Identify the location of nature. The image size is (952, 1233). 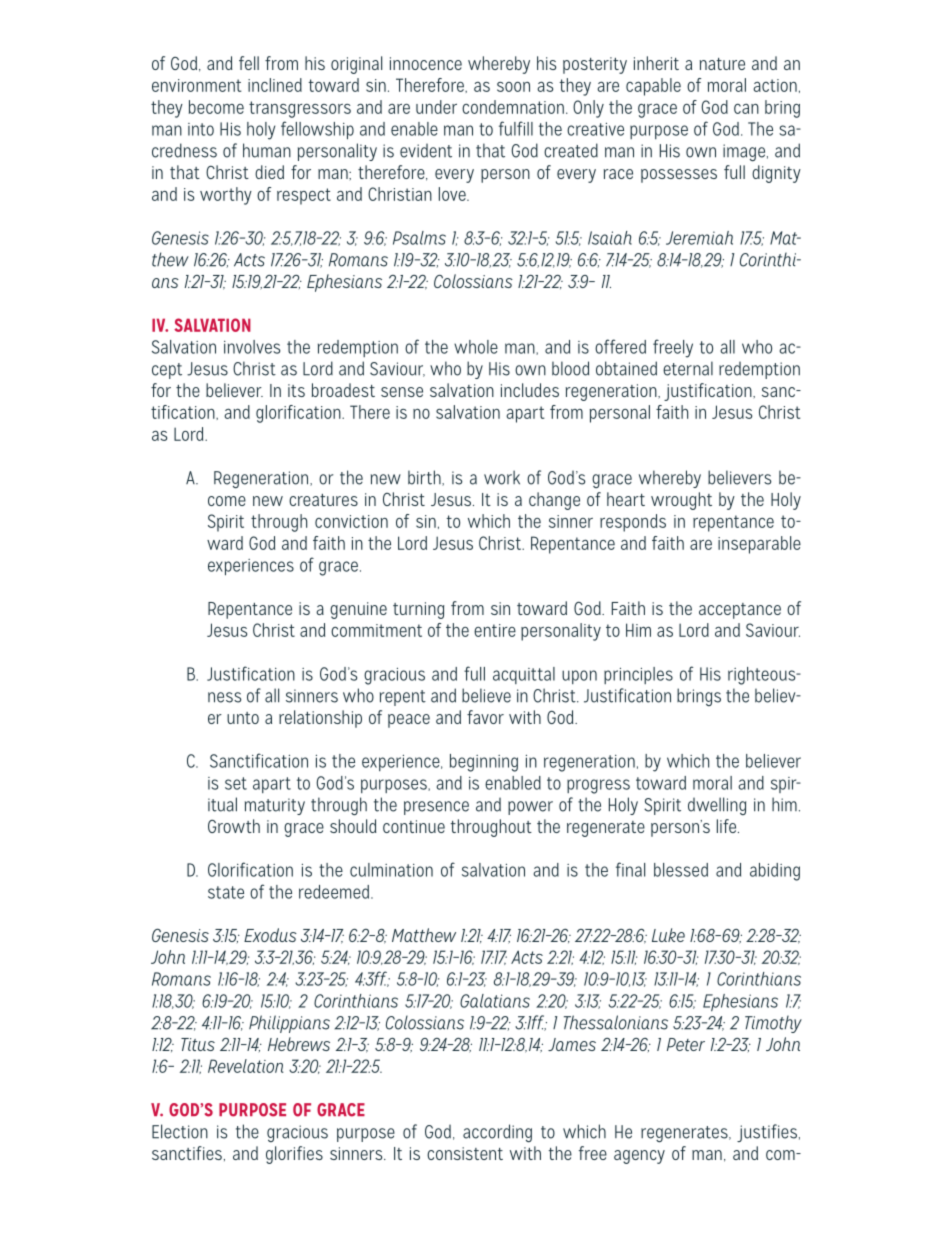
(722, 64).
